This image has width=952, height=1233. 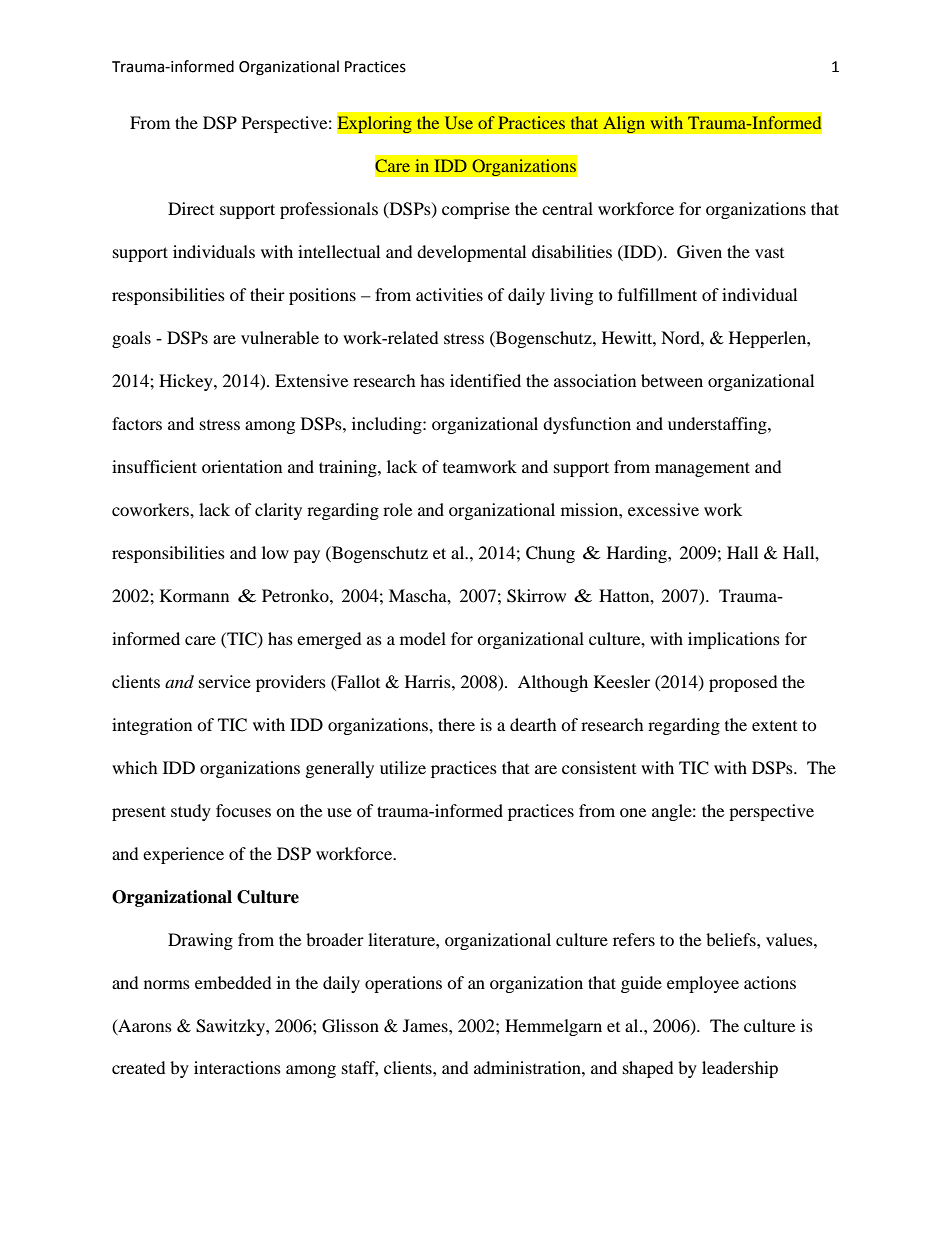 I want to click on comprise, so click(x=476, y=210).
